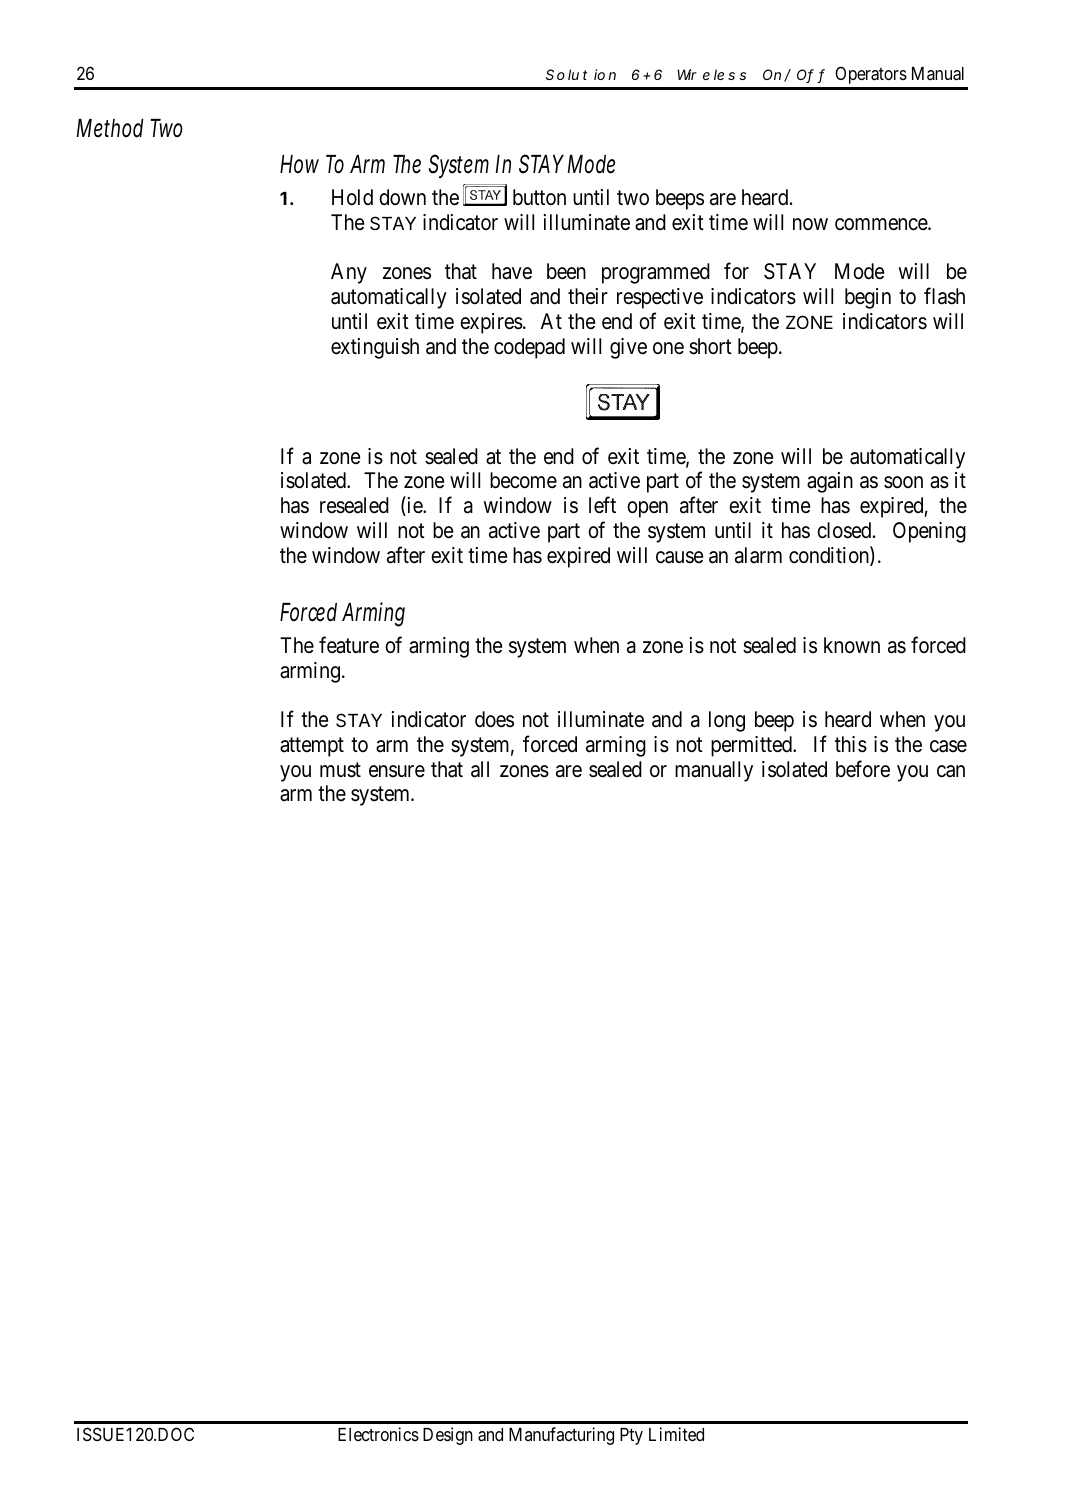 Image resolution: width=1067 pixels, height=1510 pixels. Describe the element at coordinates (676, 1434) in the screenshot. I see `Limited` at that location.
